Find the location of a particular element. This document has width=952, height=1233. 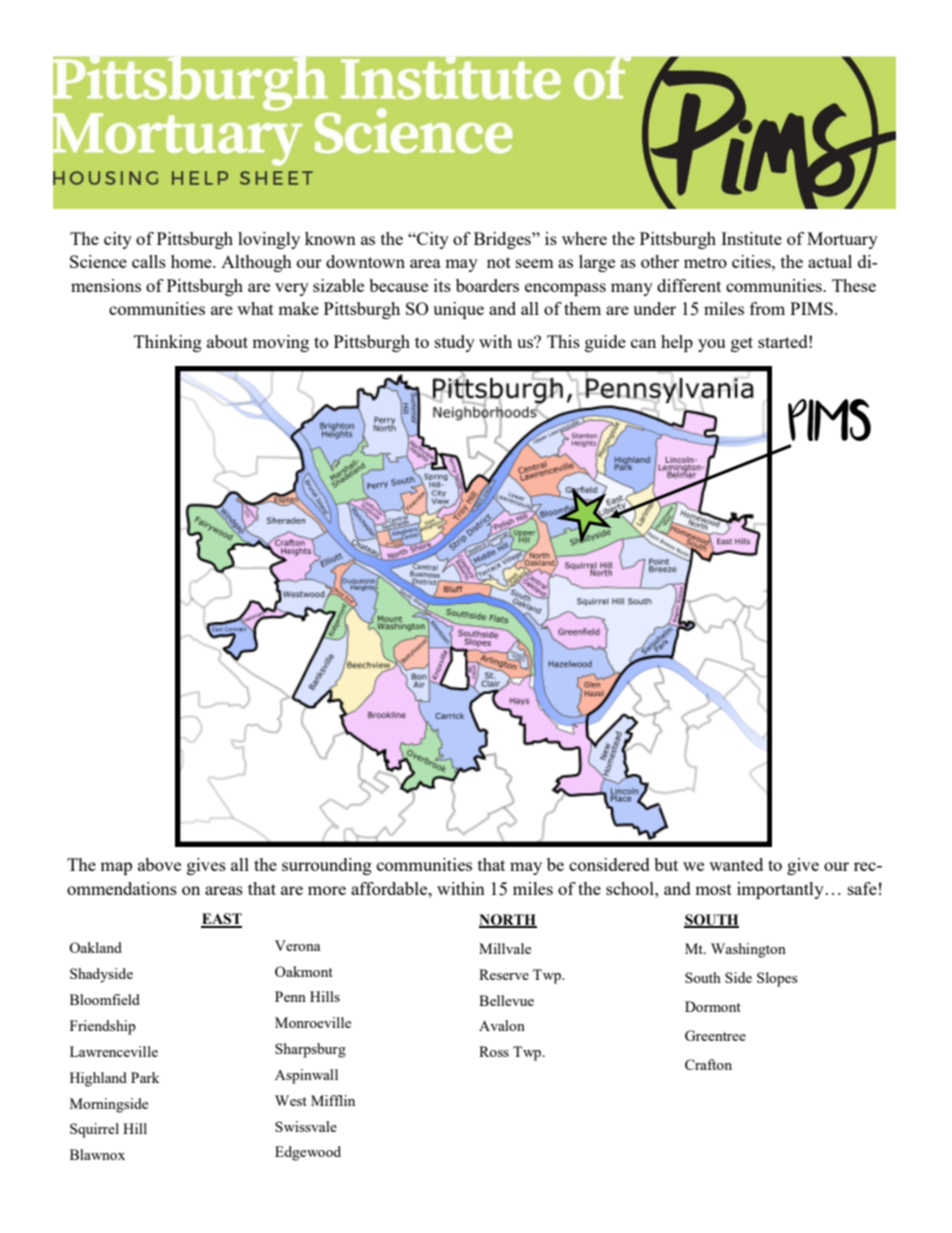

get is located at coordinates (742, 344).
